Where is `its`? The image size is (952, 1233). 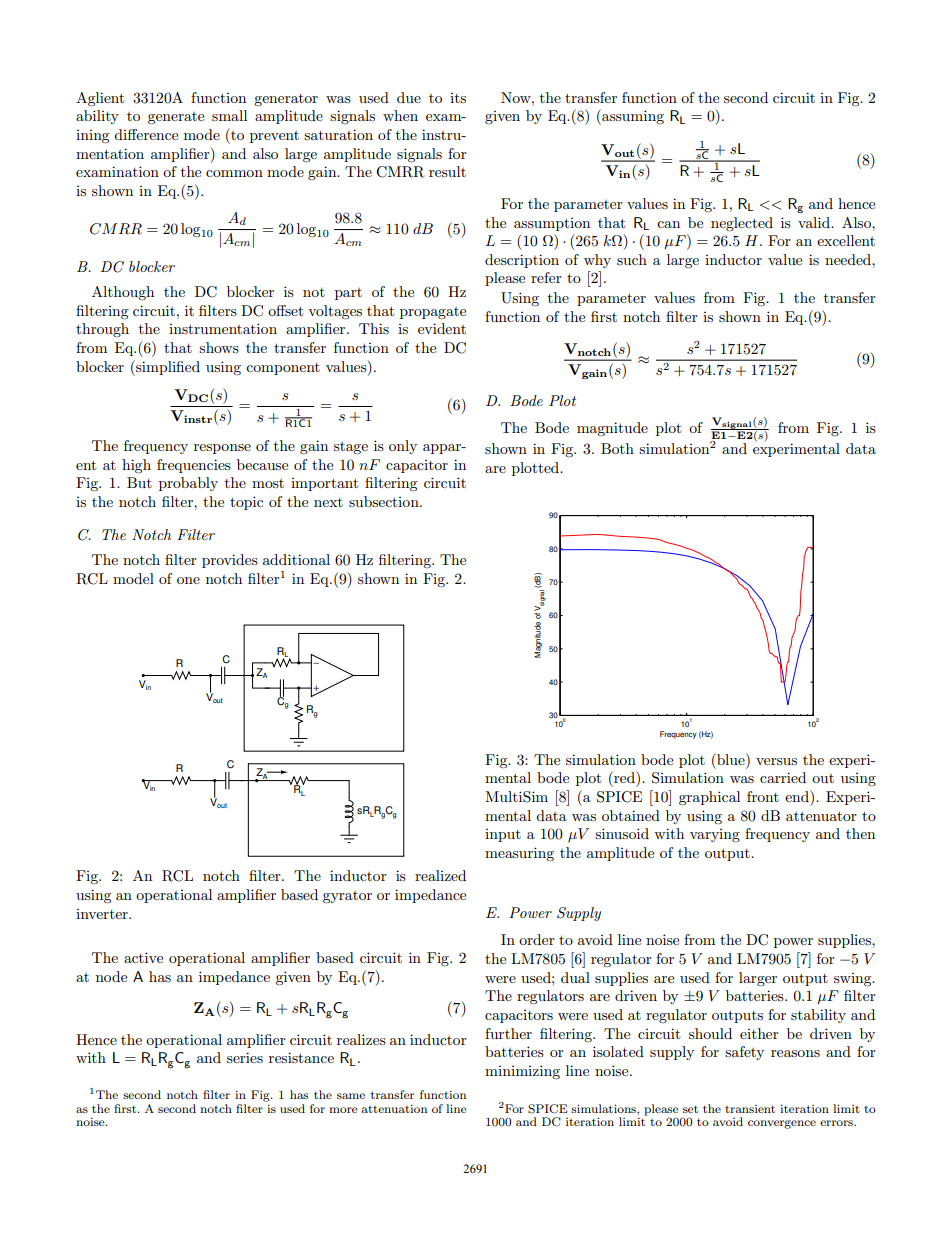 its is located at coordinates (458, 98).
